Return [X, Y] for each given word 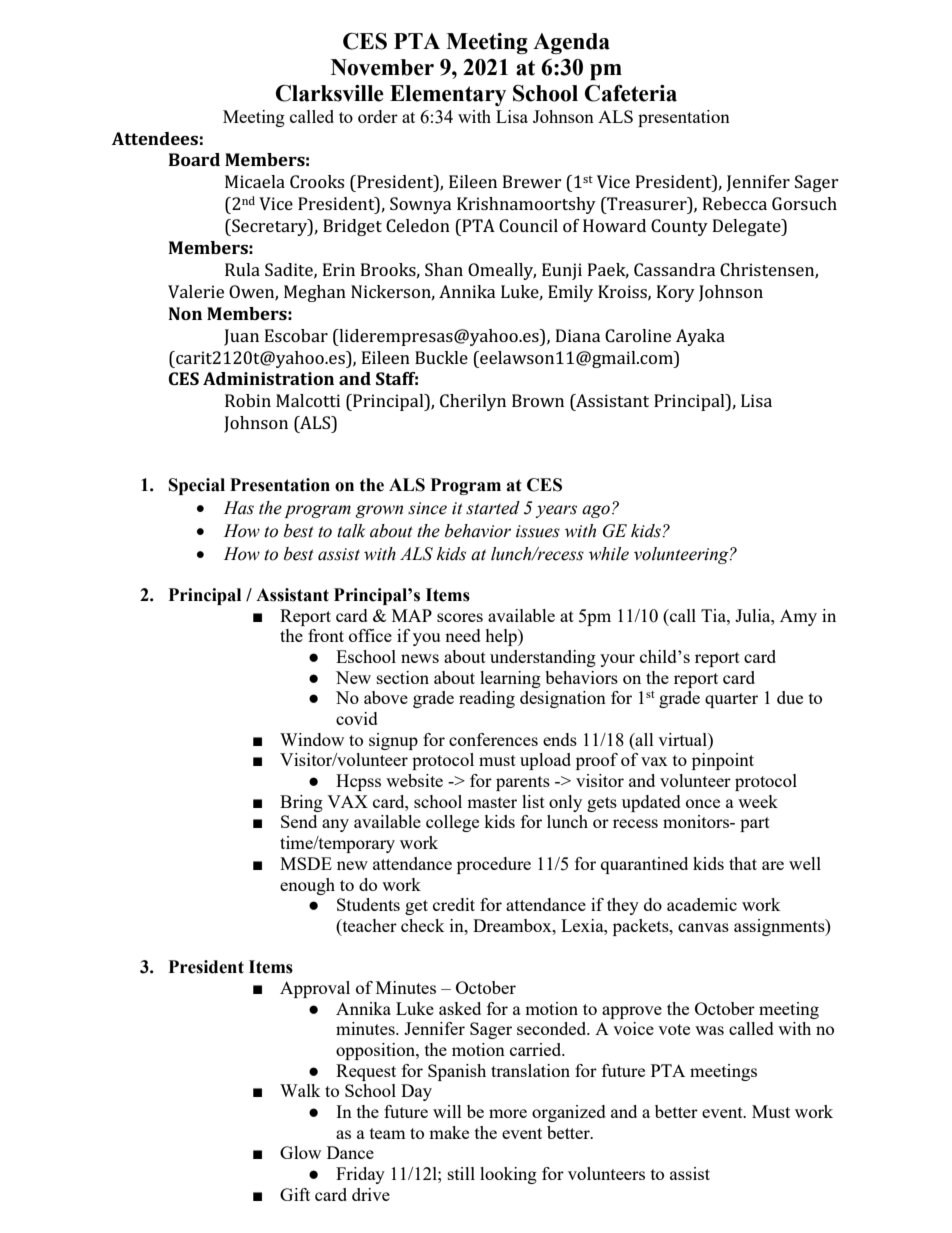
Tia [714, 615]
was [709, 1030]
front [326, 635]
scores [460, 617]
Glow [300, 1152]
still [461, 1173]
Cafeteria [631, 93]
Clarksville [330, 93]
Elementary [448, 95]
